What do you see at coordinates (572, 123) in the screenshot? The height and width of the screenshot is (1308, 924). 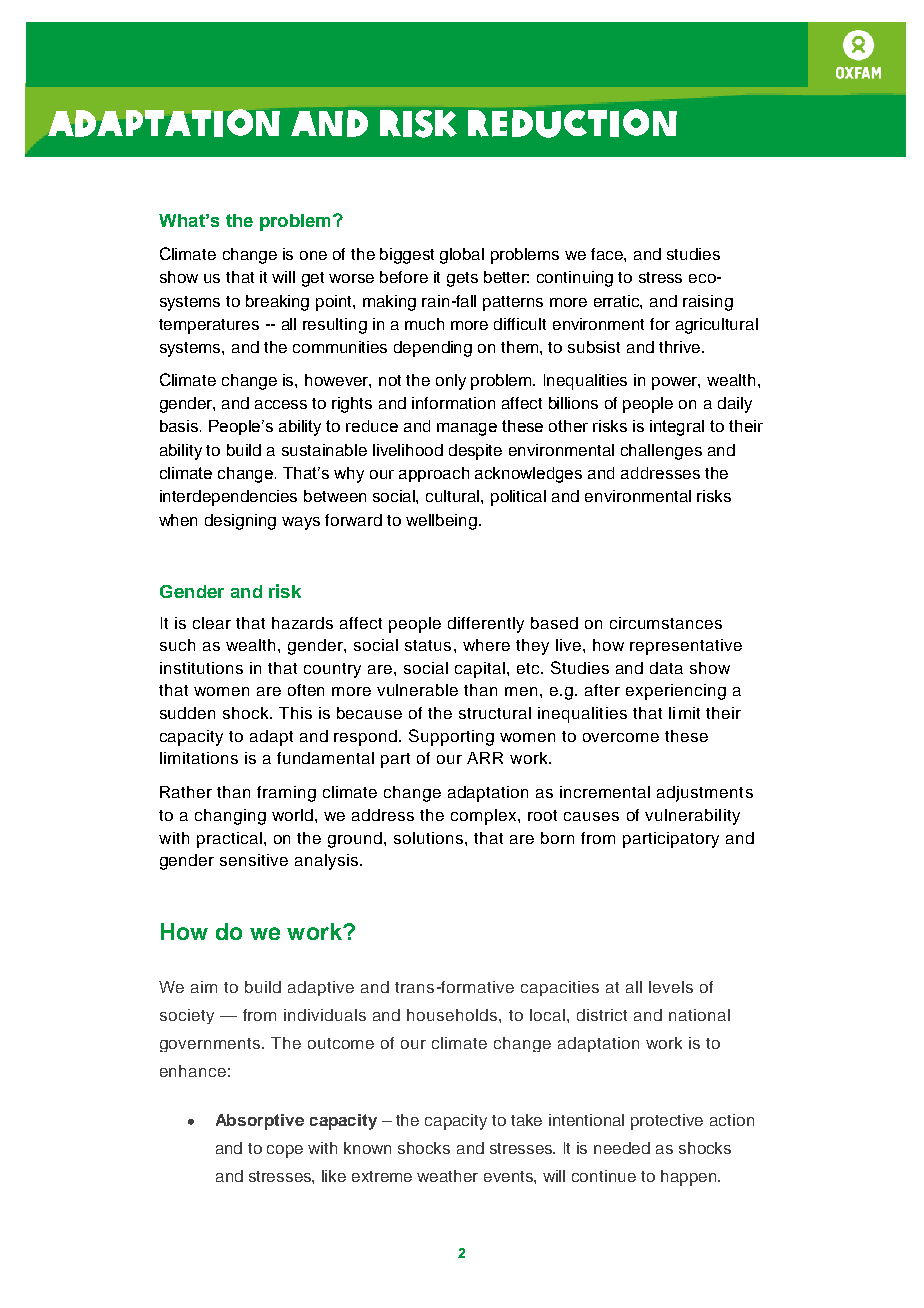 I see `reduction` at bounding box center [572, 123].
